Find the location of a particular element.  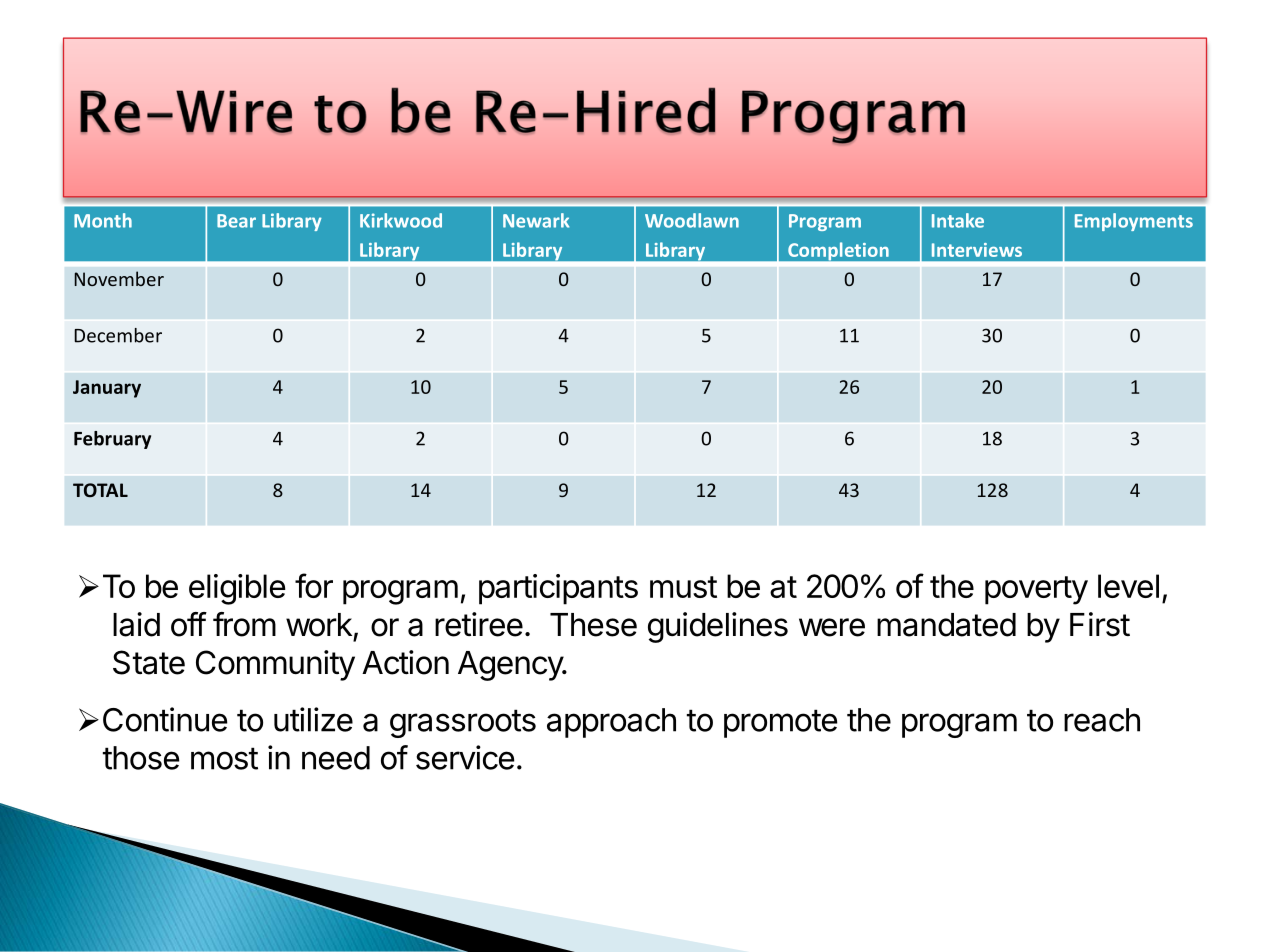

Interviews is located at coordinates (977, 250).
